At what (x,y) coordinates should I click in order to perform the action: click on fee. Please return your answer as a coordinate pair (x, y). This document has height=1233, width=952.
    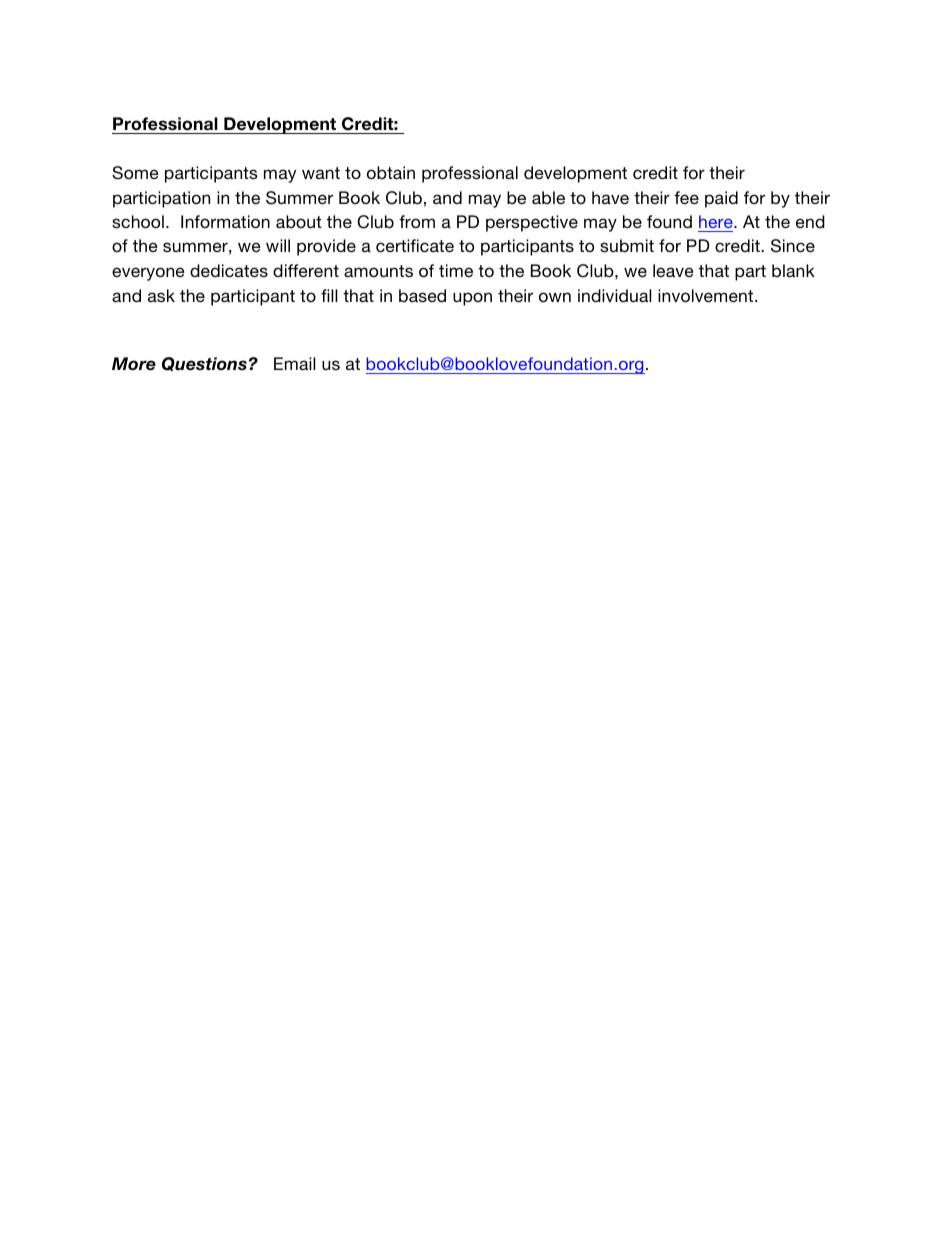
    Looking at the image, I should click on (686, 197).
